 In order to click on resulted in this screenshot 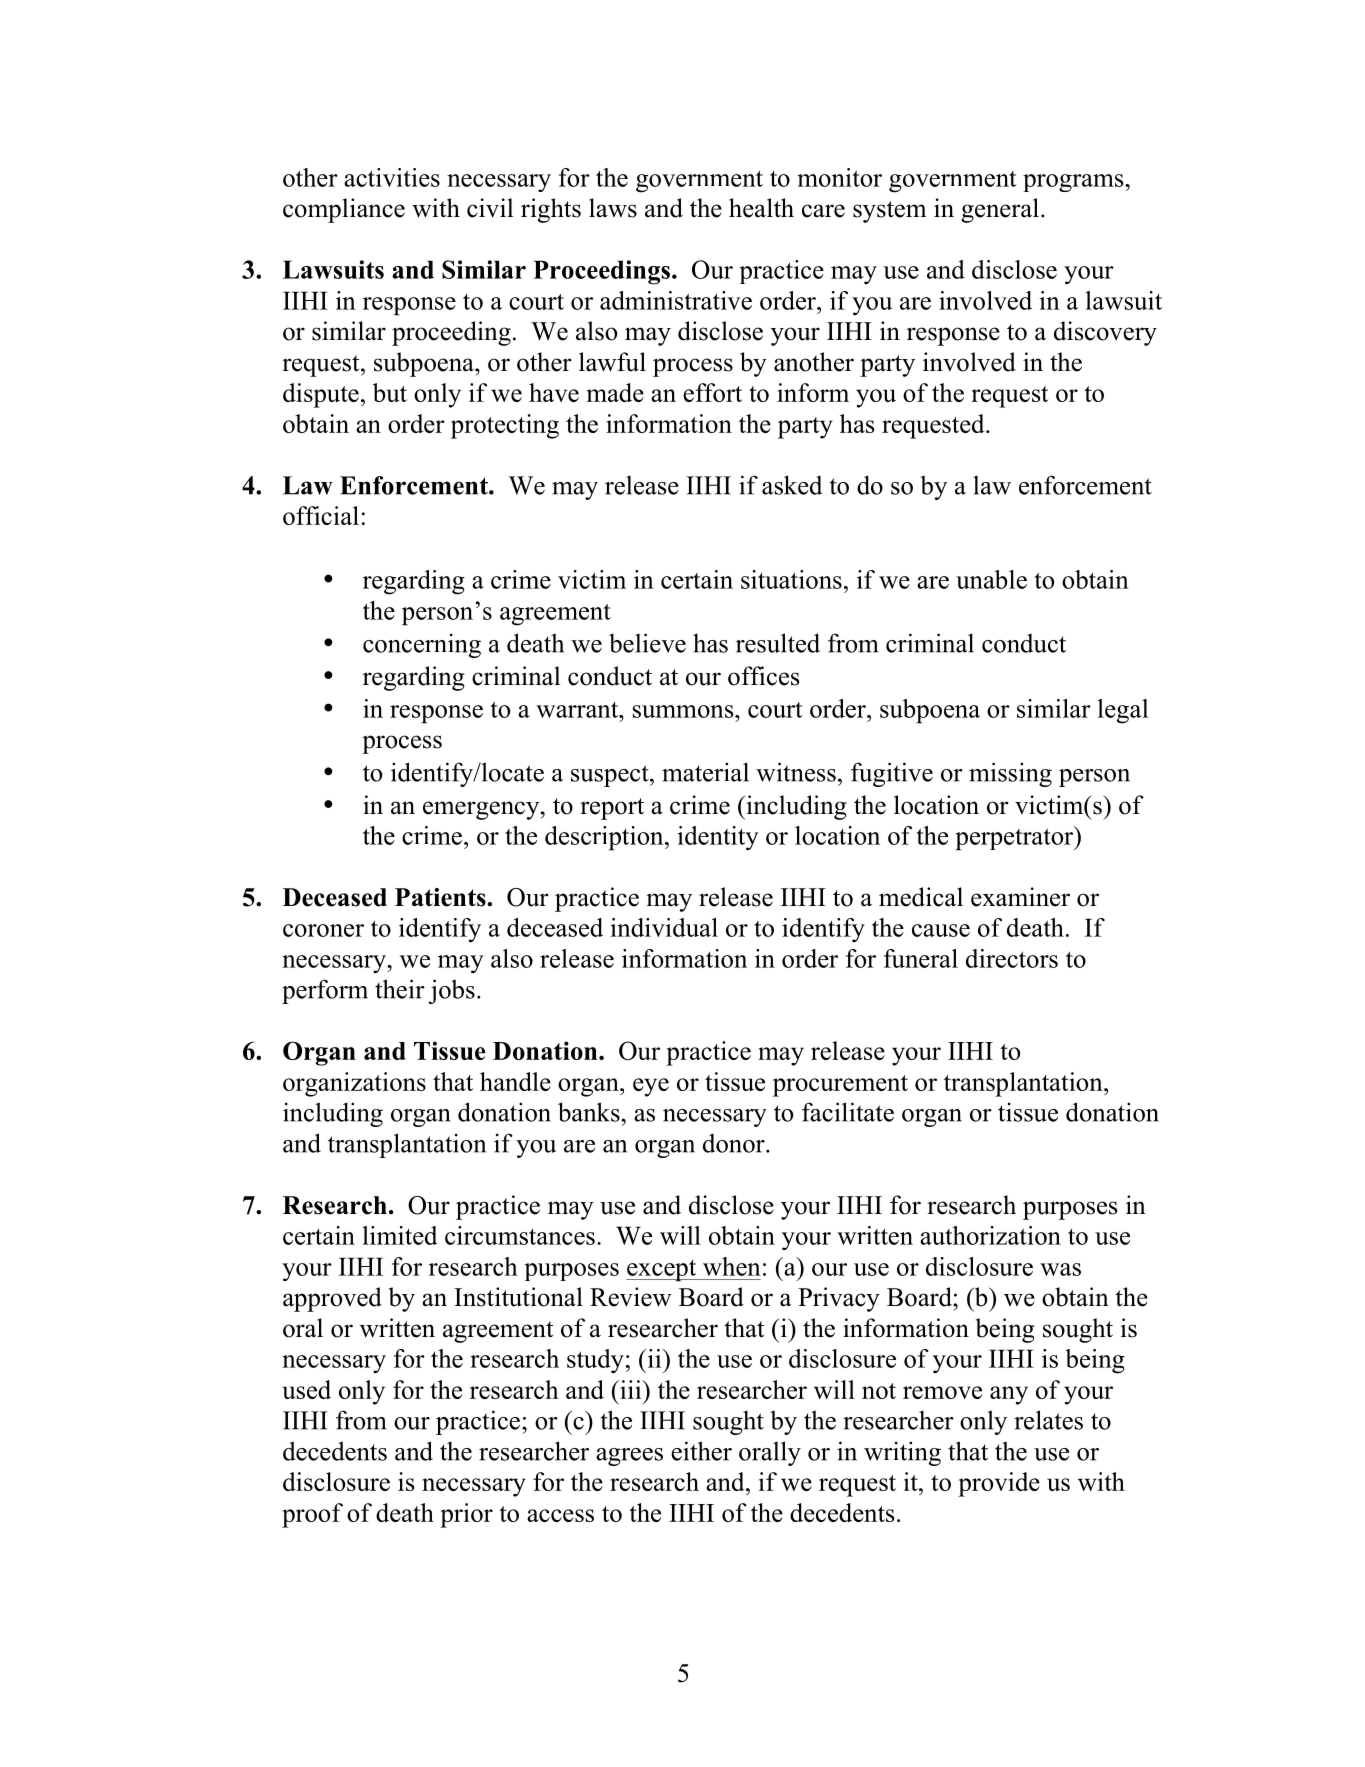, I will do `click(778, 643)`.
